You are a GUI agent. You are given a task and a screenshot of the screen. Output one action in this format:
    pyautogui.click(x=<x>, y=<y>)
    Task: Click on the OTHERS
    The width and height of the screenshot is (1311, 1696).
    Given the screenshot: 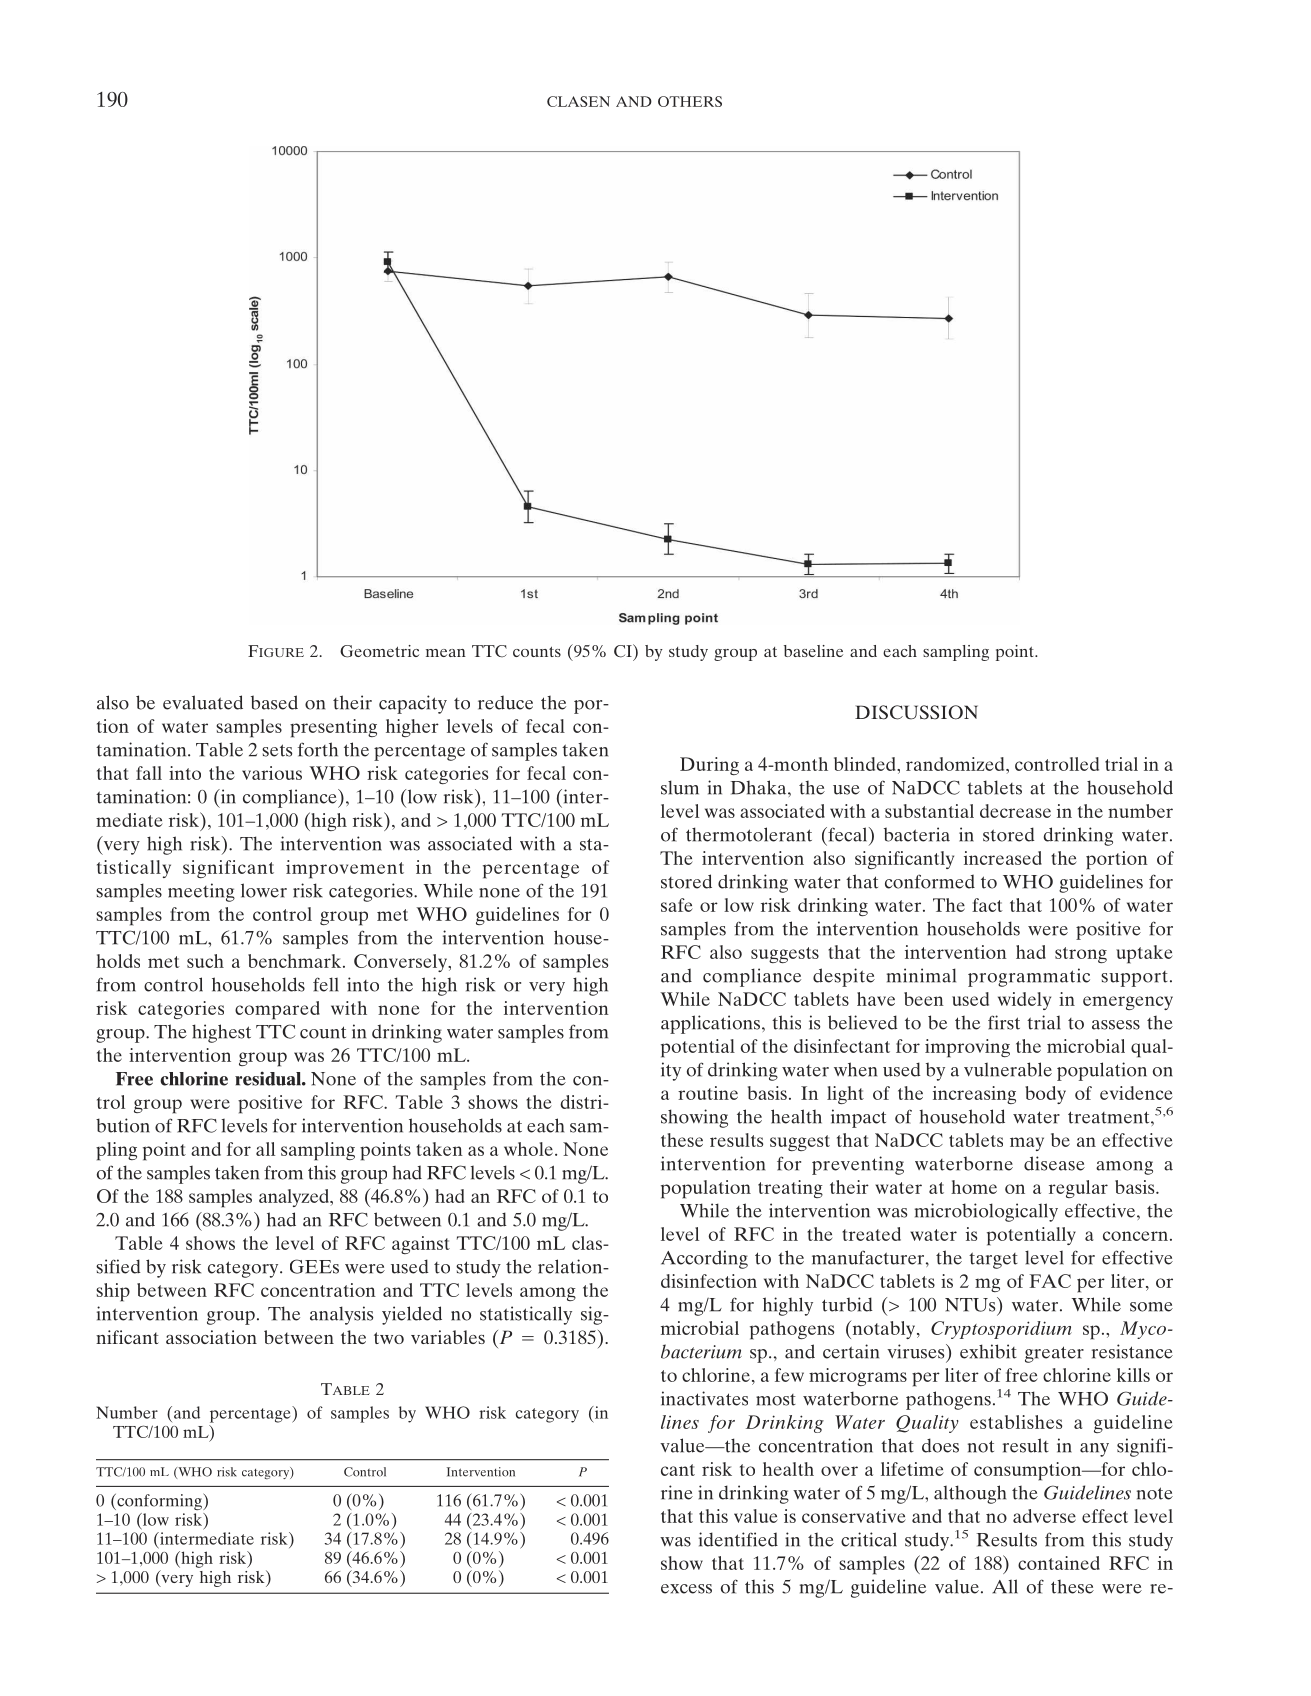 What is the action you would take?
    pyautogui.click(x=690, y=101)
